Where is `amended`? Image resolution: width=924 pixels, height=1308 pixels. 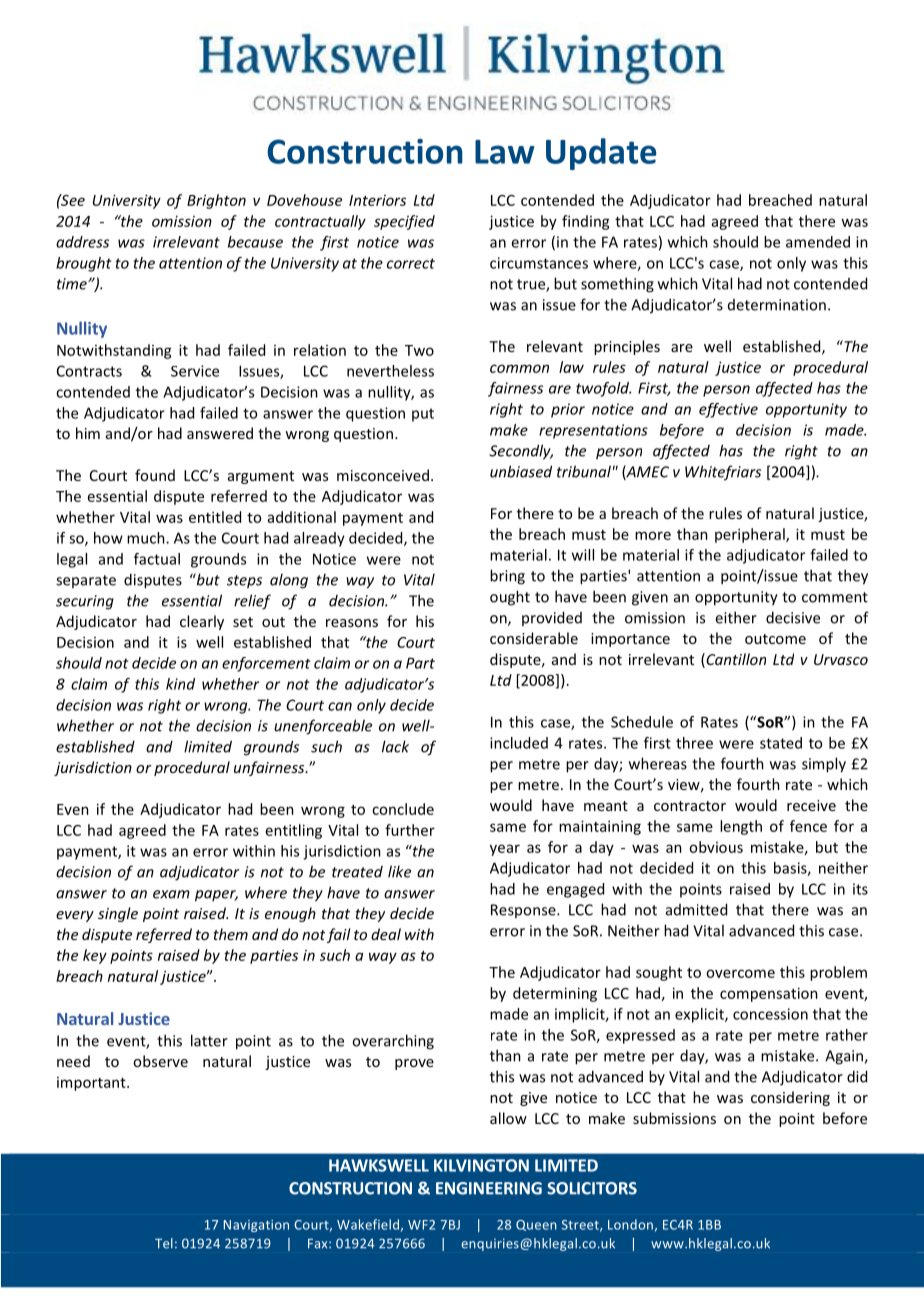 amended is located at coordinates (818, 242).
